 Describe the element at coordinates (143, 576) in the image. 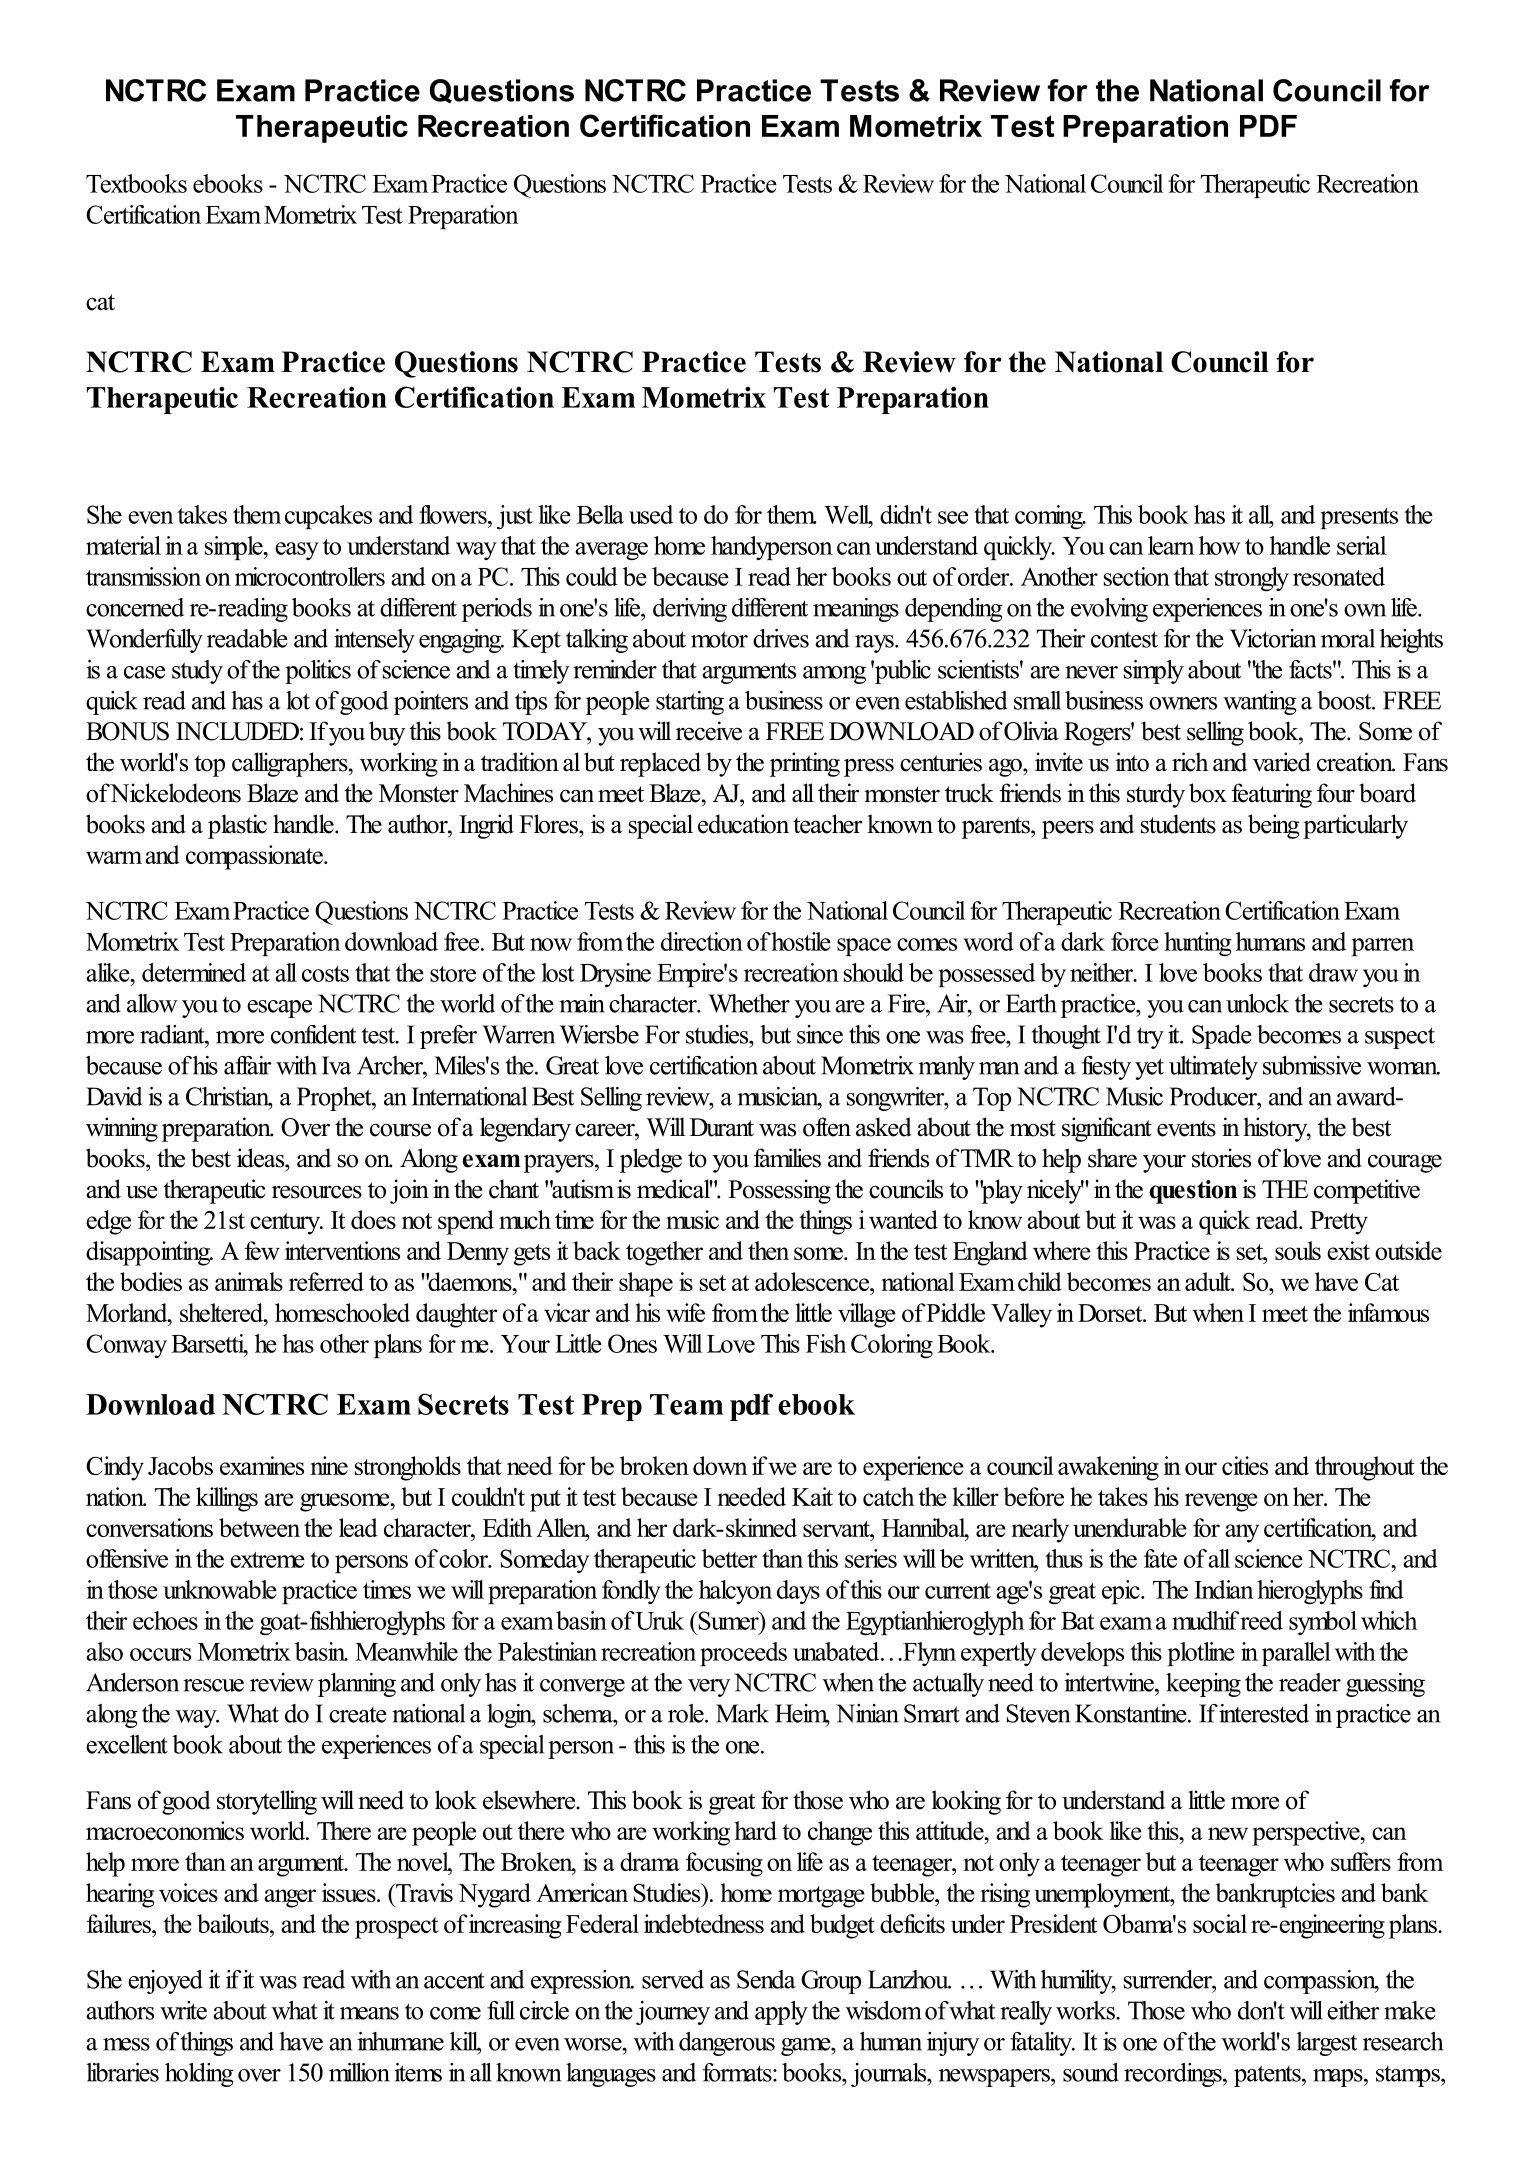

I see `transmission` at that location.
